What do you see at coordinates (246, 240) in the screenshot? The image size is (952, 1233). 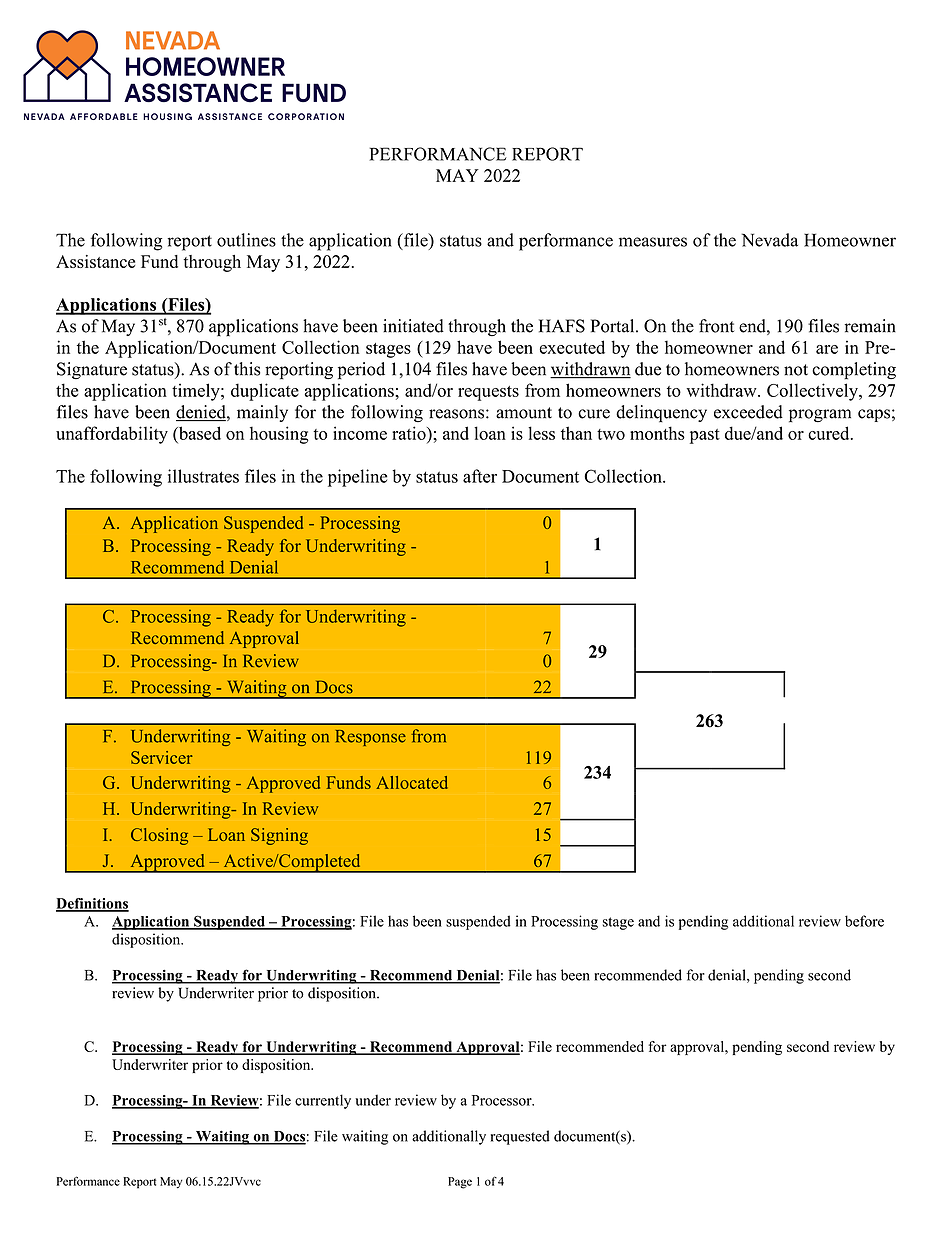 I see `outlines` at bounding box center [246, 240].
